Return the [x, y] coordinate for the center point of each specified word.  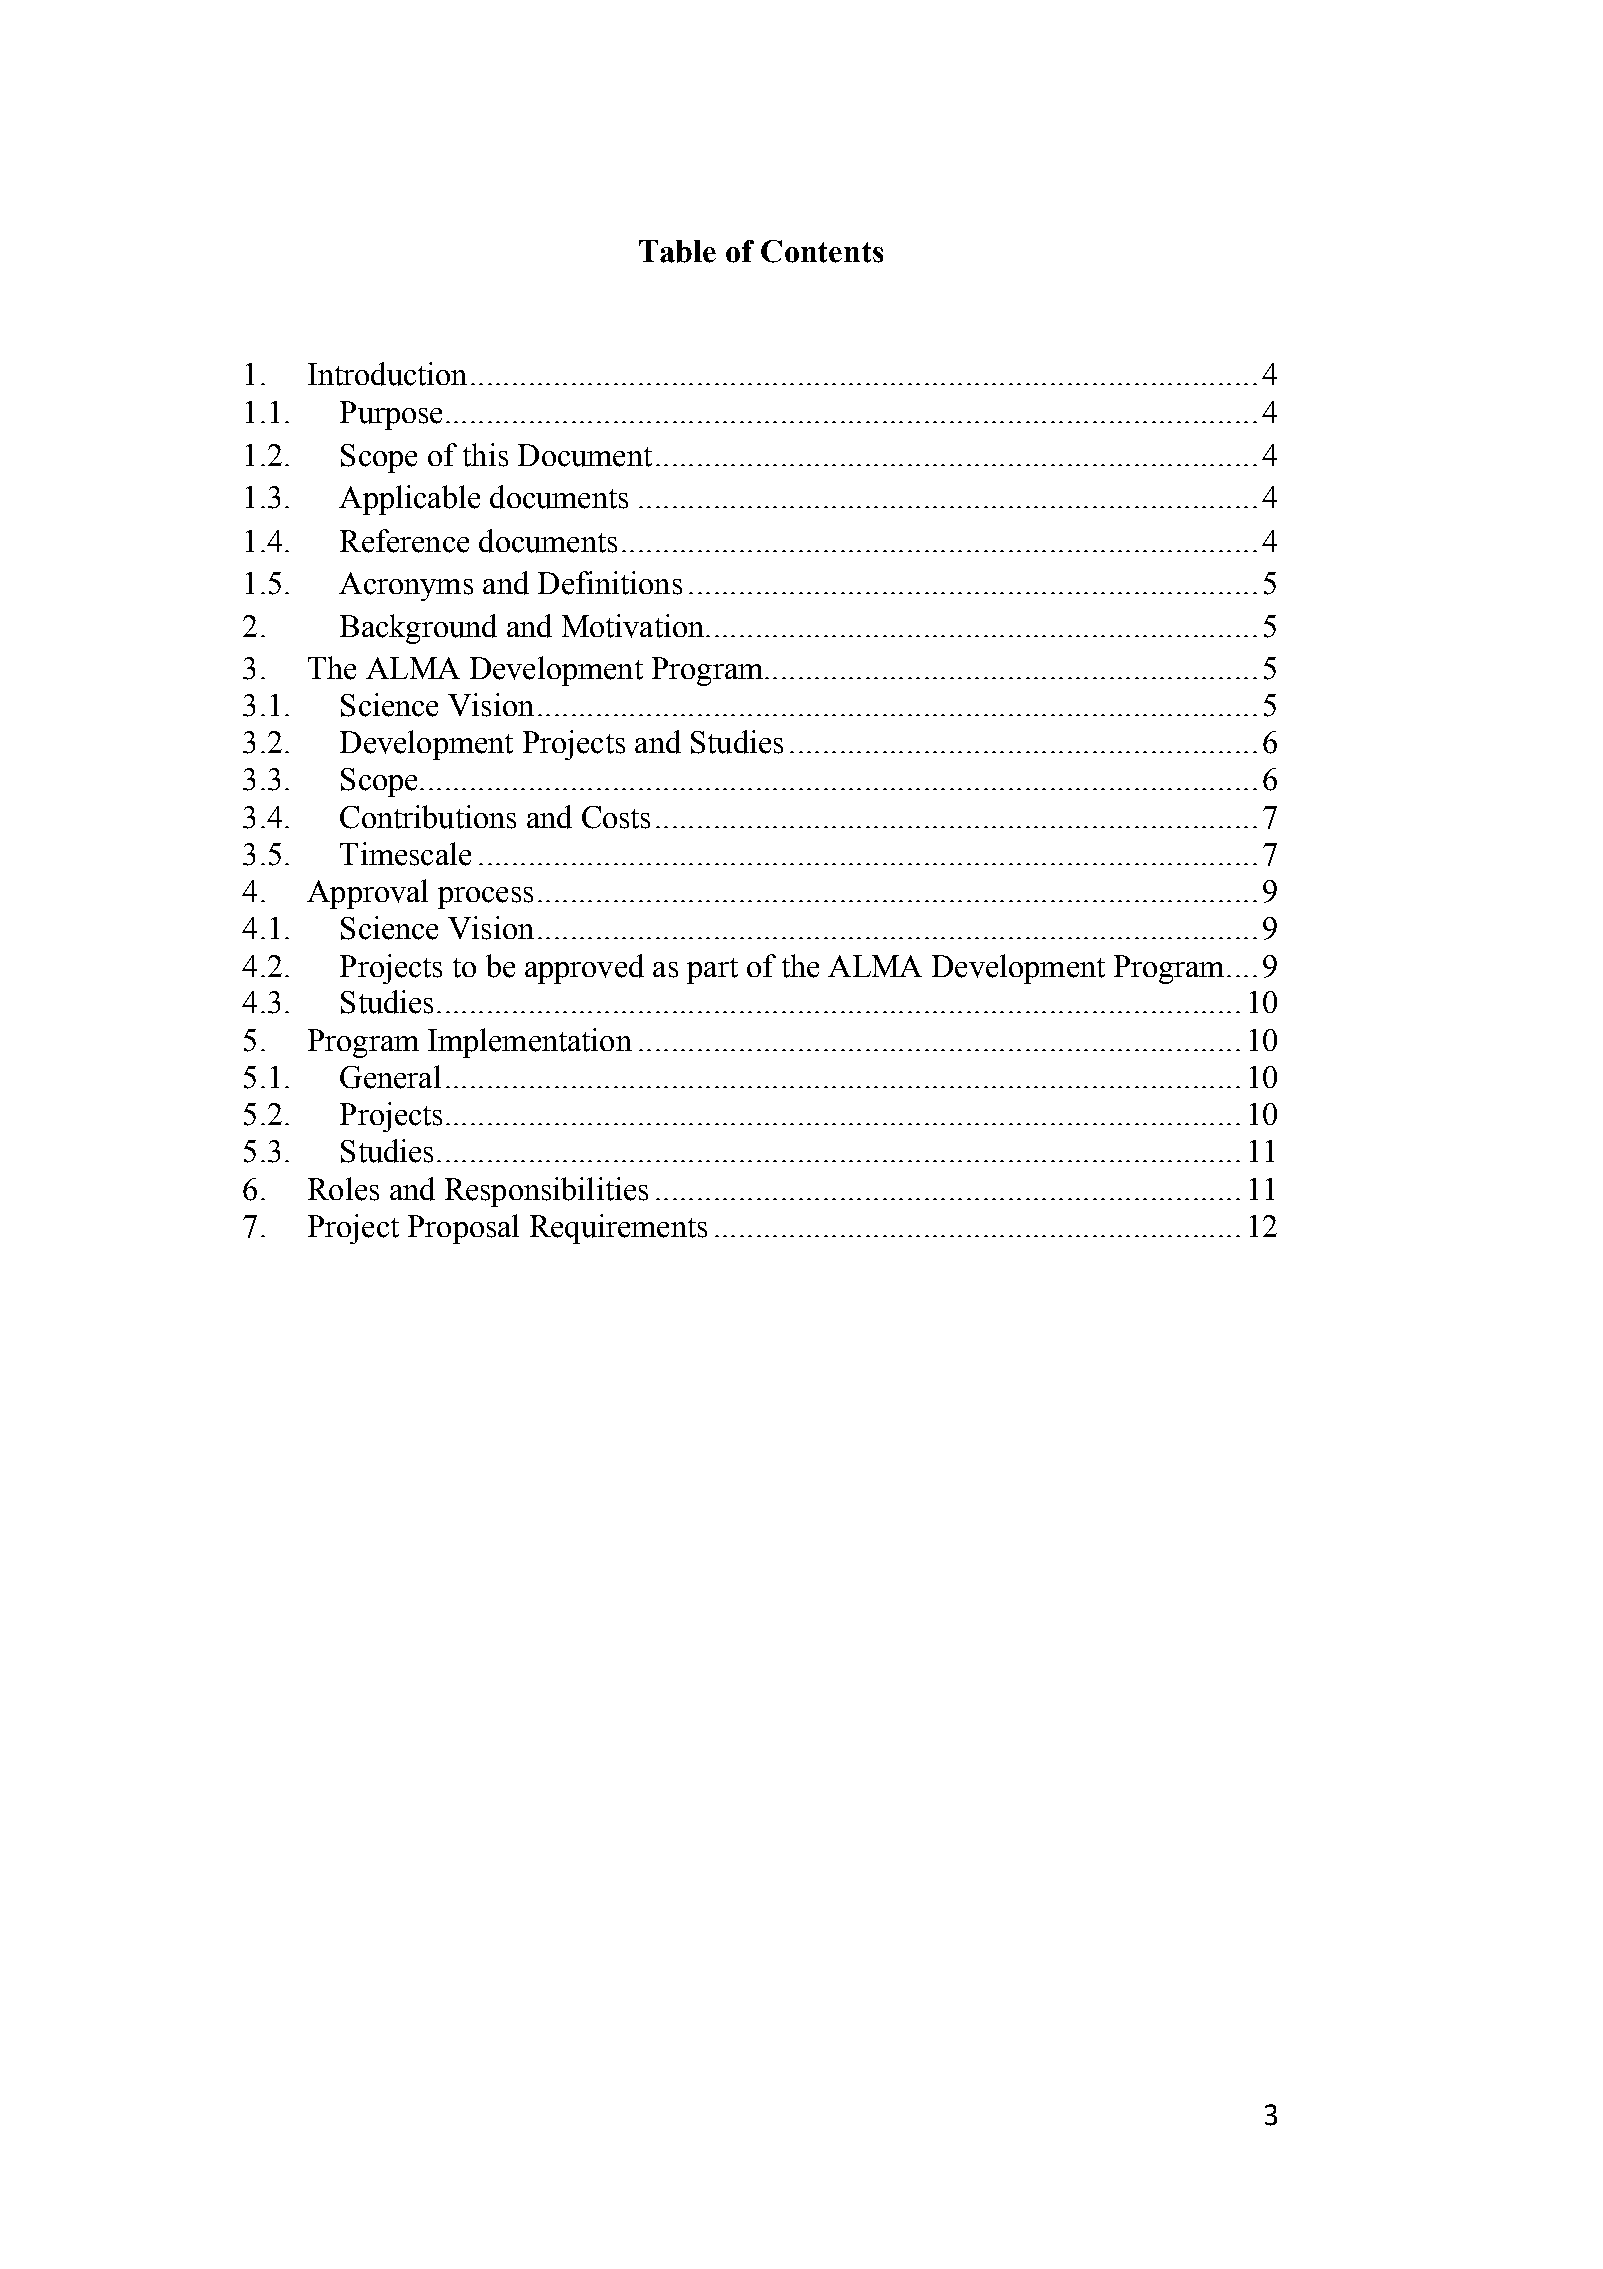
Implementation [530, 1043]
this [485, 455]
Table [677, 251]
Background [418, 629]
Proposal [463, 1229]
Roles [343, 1189]
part [712, 971]
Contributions [428, 817]
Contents [822, 251]
